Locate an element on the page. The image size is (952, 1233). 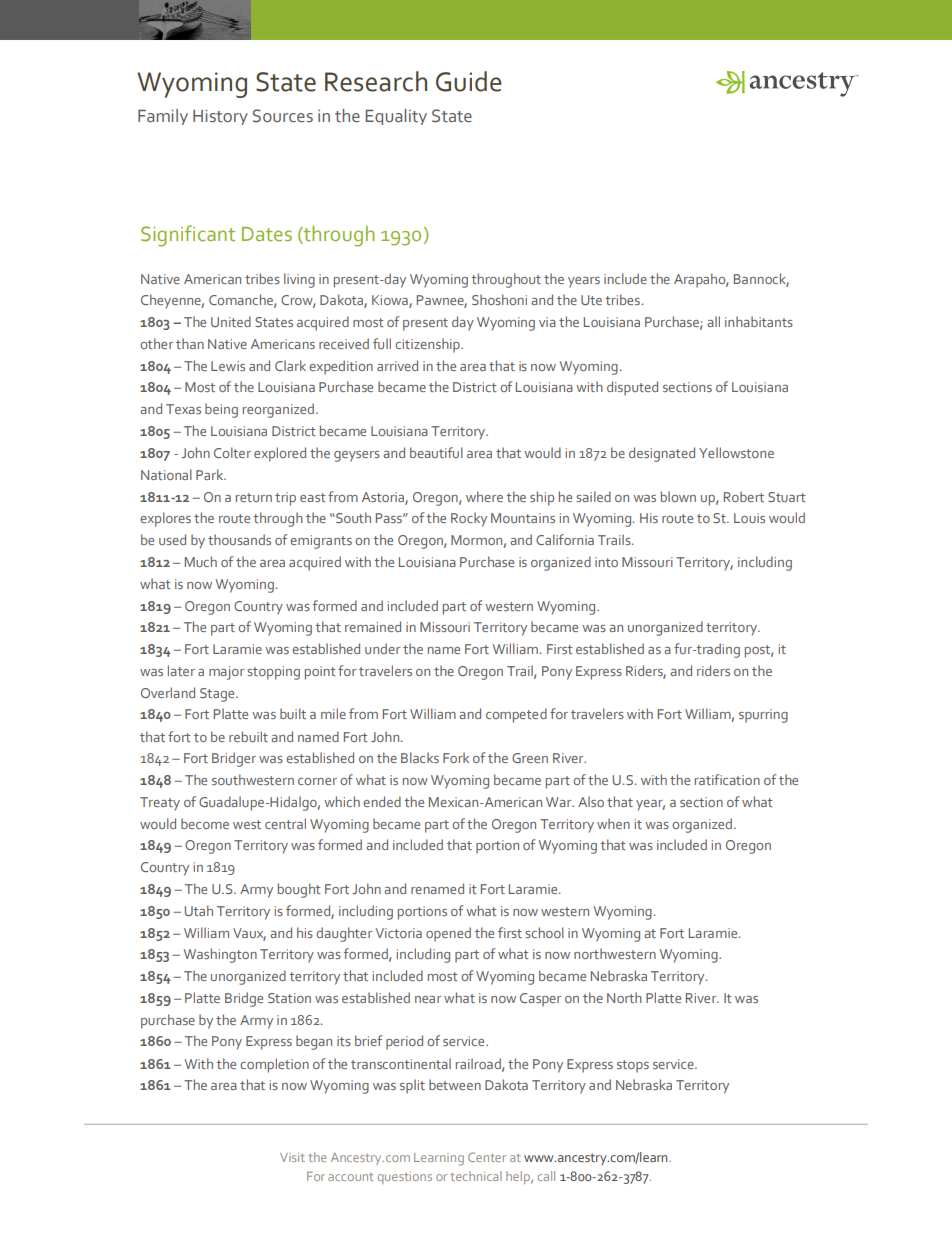
inhabitants is located at coordinates (759, 321).
